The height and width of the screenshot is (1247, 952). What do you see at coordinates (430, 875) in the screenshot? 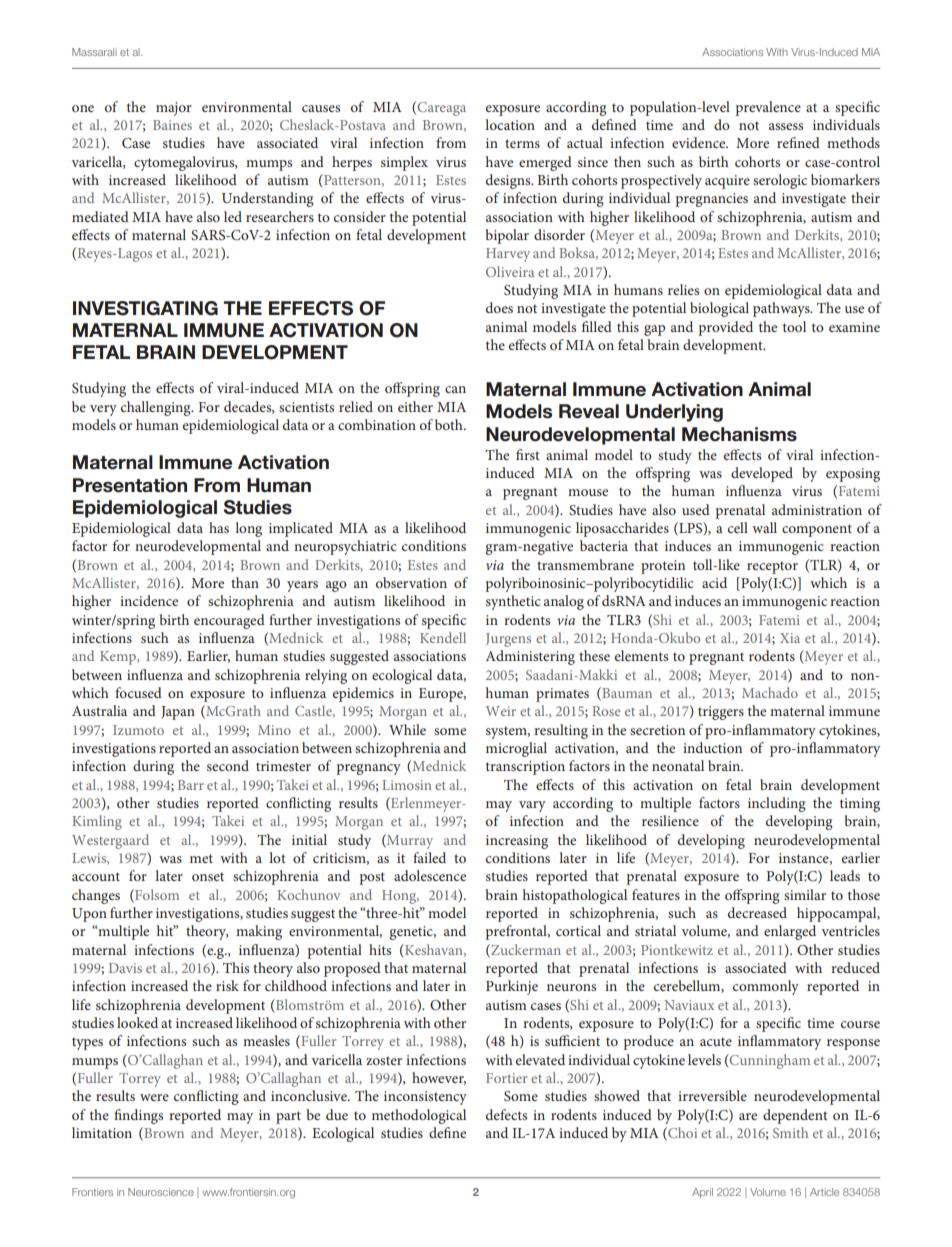
I see `adolescence` at bounding box center [430, 875].
